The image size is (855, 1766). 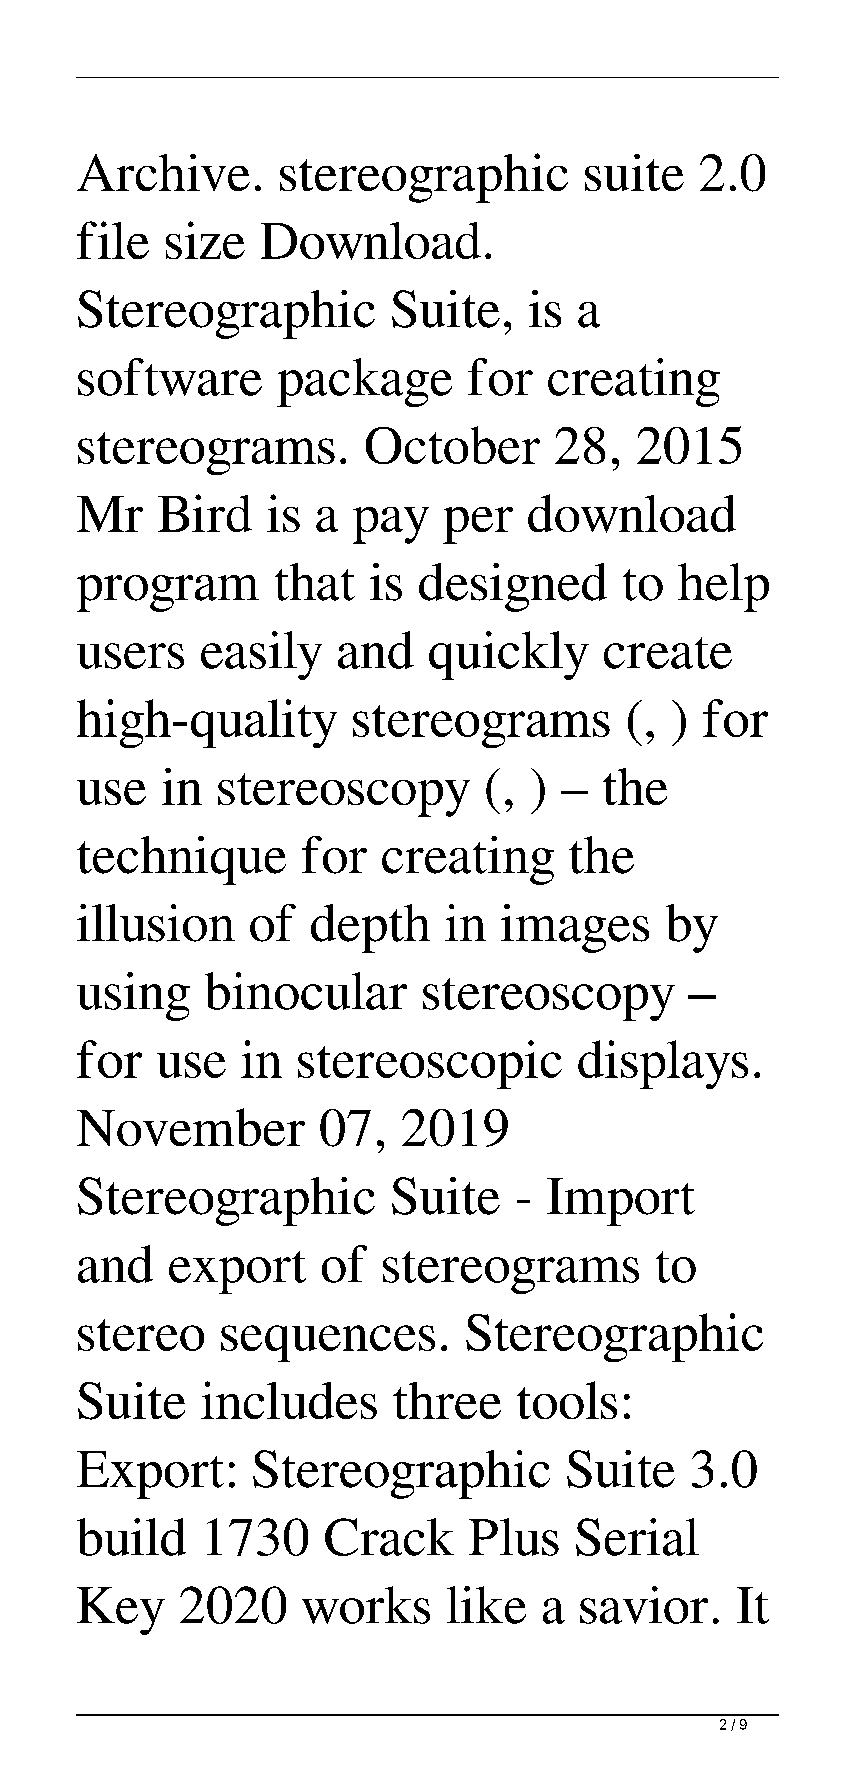 What do you see at coordinates (575, 928) in the screenshot?
I see `images` at bounding box center [575, 928].
